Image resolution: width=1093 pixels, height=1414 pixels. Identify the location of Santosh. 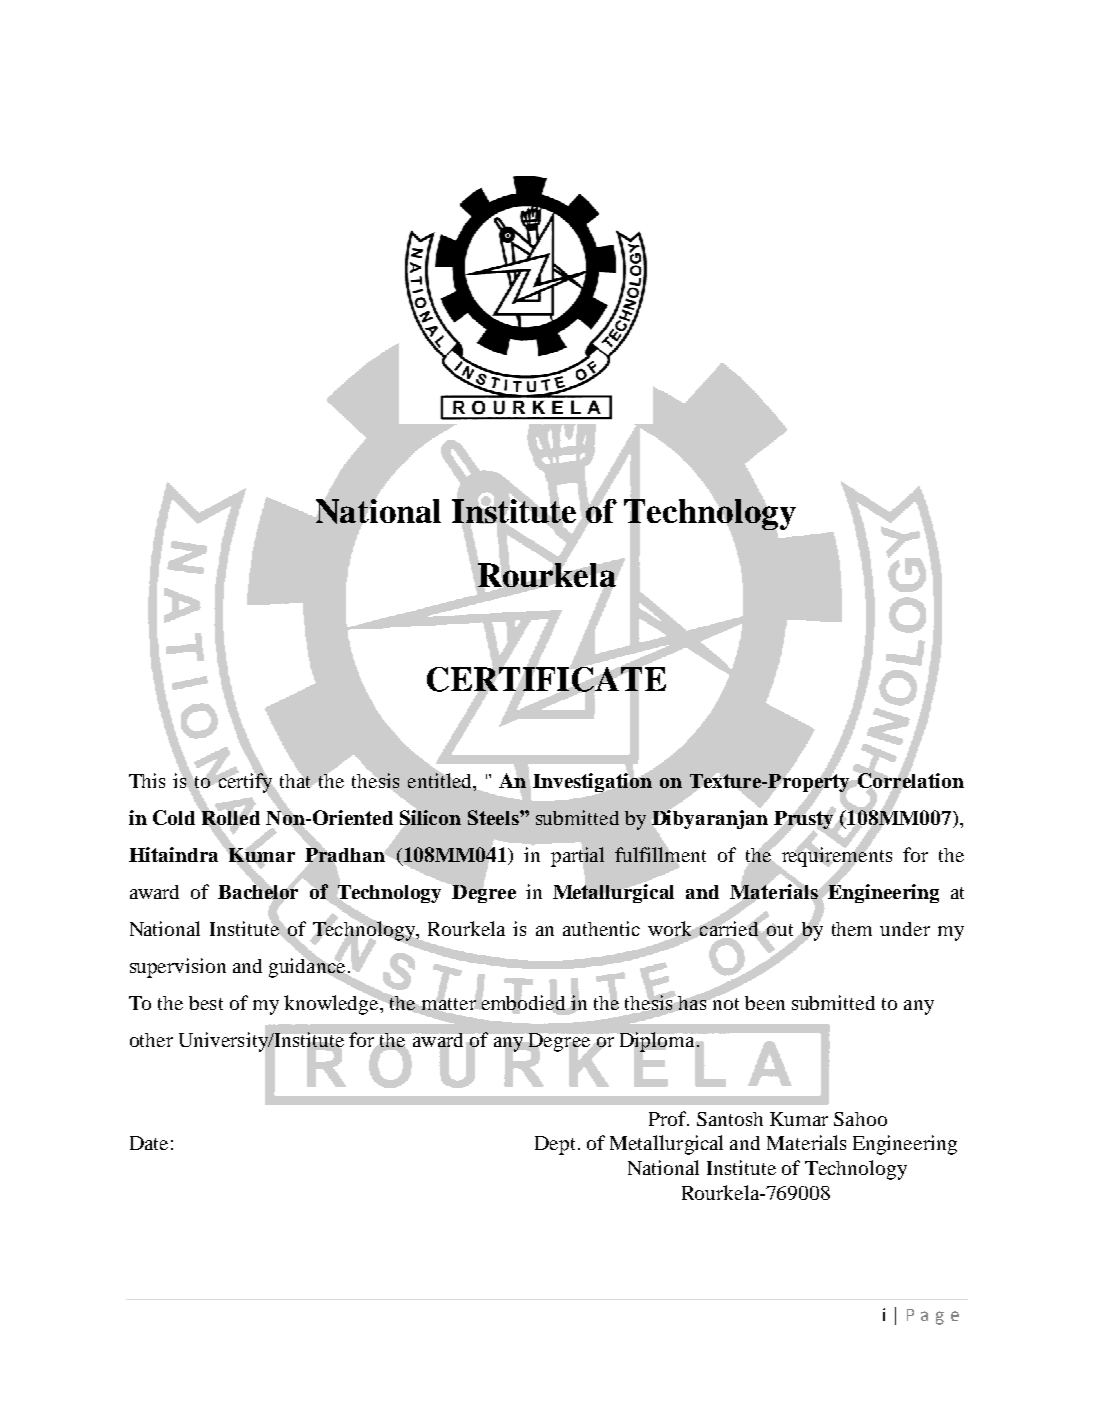
(730, 1119).
